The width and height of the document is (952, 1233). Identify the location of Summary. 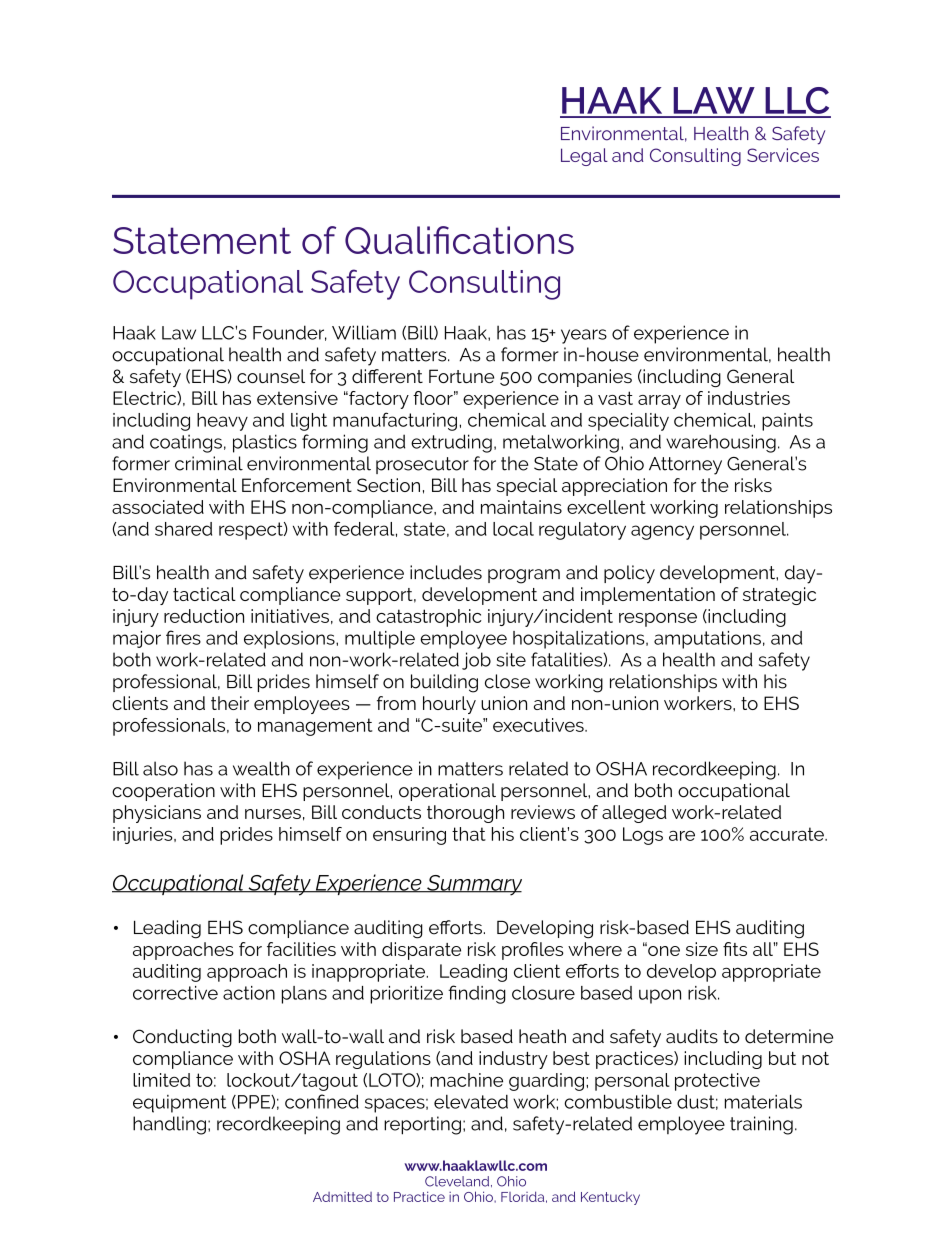
(473, 885).
